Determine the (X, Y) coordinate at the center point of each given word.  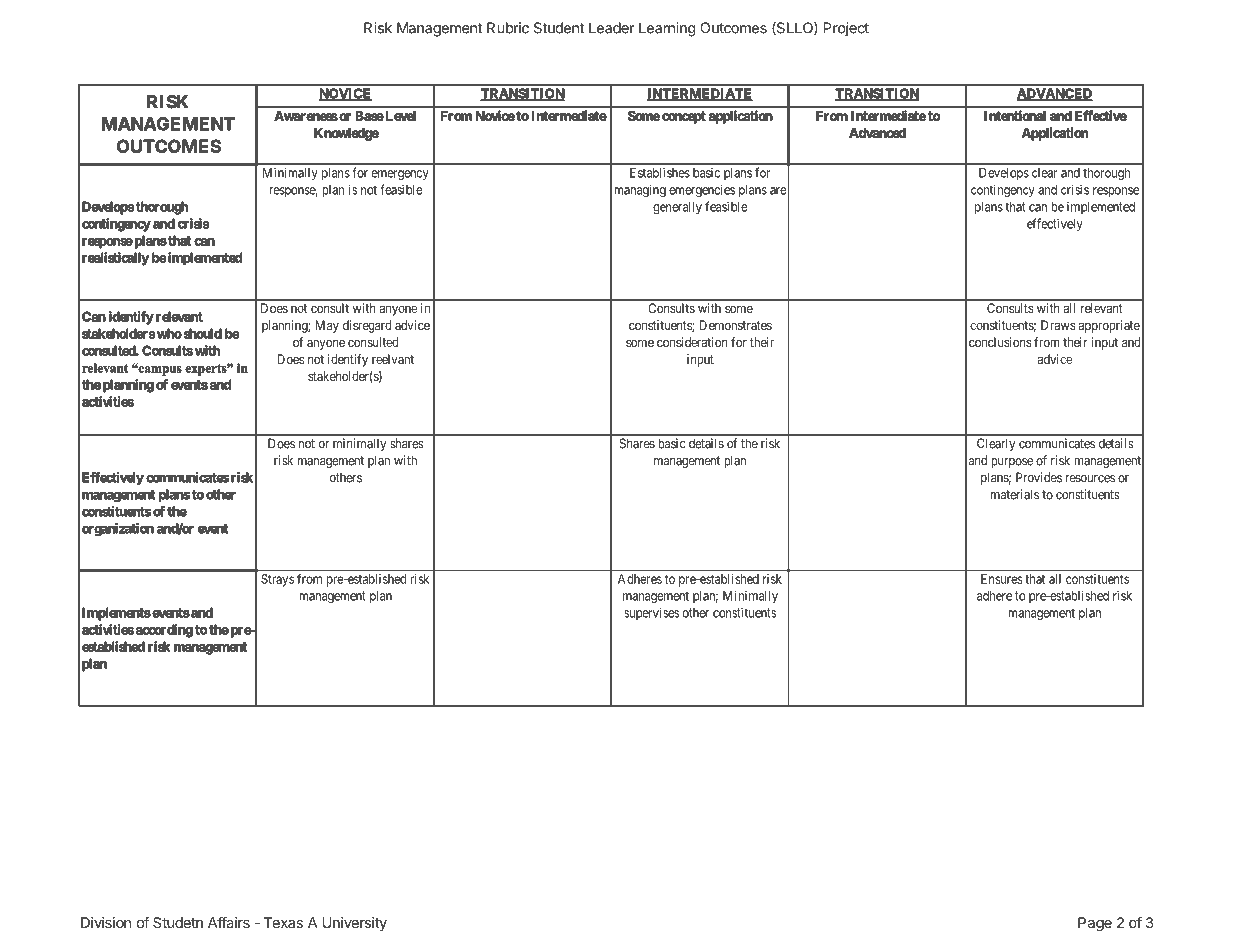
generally (677, 208)
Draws (1058, 325)
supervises (652, 613)
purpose (1012, 463)
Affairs (229, 922)
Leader (612, 28)
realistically (115, 258)
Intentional (1015, 116)
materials (1015, 494)
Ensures (1001, 579)
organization (118, 529)
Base (369, 116)
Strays (277, 580)
